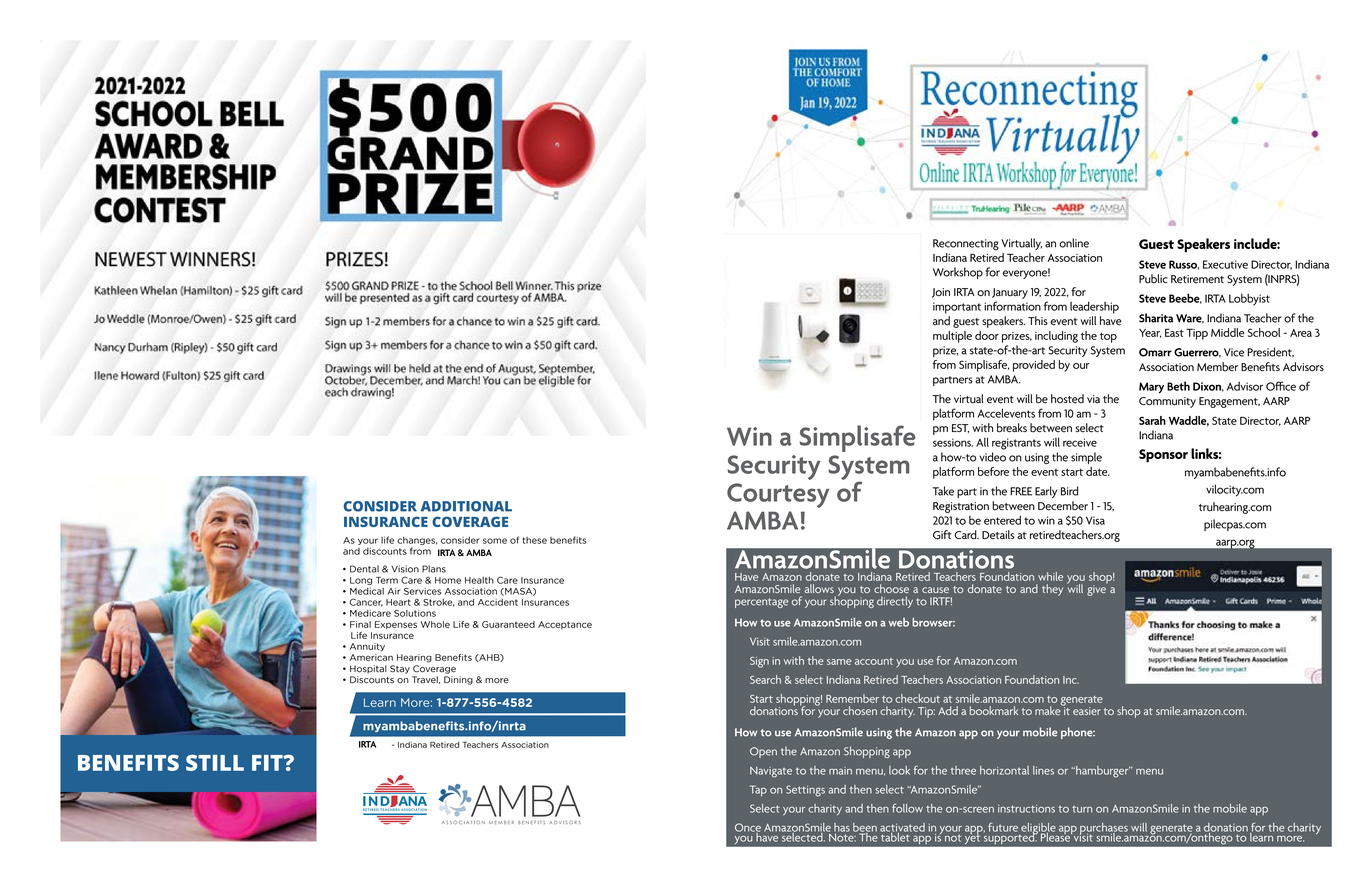 The height and width of the document is (887, 1372). Describe the element at coordinates (778, 495) in the document. I see `Courtesy` at that location.
